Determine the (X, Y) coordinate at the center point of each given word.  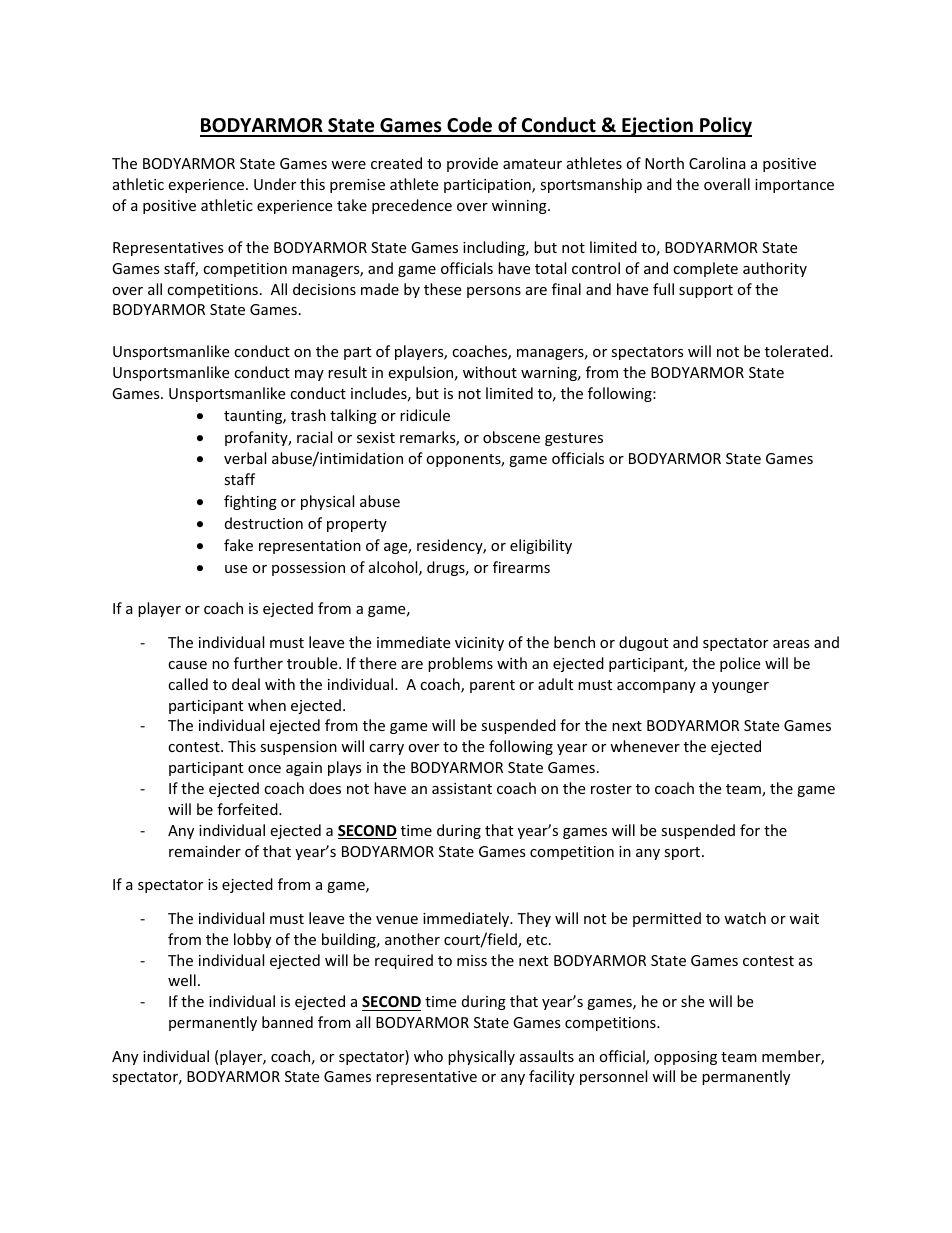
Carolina (717, 163)
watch (745, 918)
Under (275, 184)
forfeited (248, 809)
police (740, 664)
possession (308, 569)
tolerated (798, 351)
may (309, 375)
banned (287, 1022)
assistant (462, 788)
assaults (547, 1056)
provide (472, 164)
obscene (511, 437)
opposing (685, 1058)
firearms (521, 567)
